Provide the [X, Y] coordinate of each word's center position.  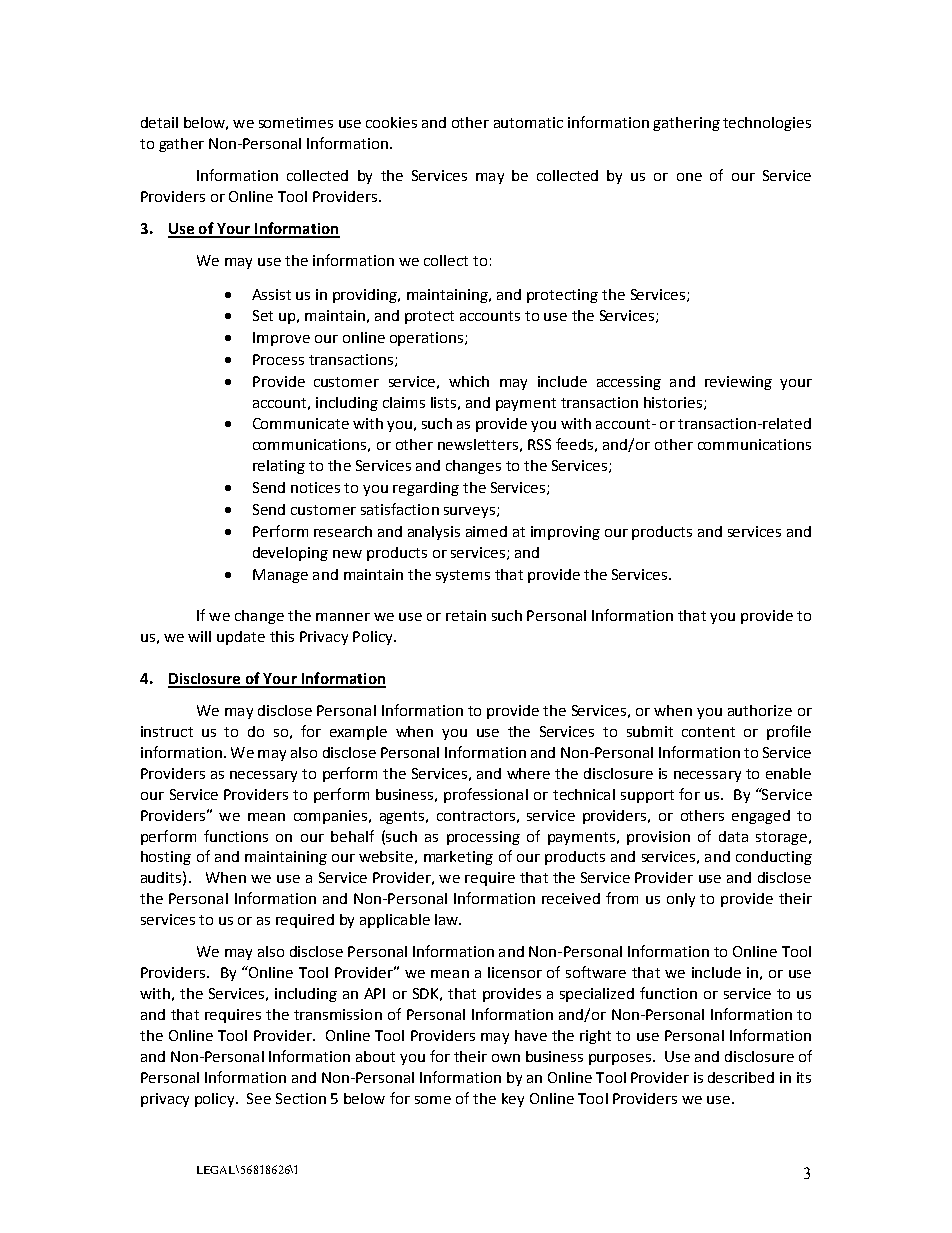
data [733, 836]
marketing [458, 858]
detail [159, 122]
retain [466, 615]
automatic [528, 122]
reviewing [738, 383]
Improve [281, 339]
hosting [166, 858]
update [241, 638]
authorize [760, 710]
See [259, 1098]
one [689, 177]
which [469, 381]
